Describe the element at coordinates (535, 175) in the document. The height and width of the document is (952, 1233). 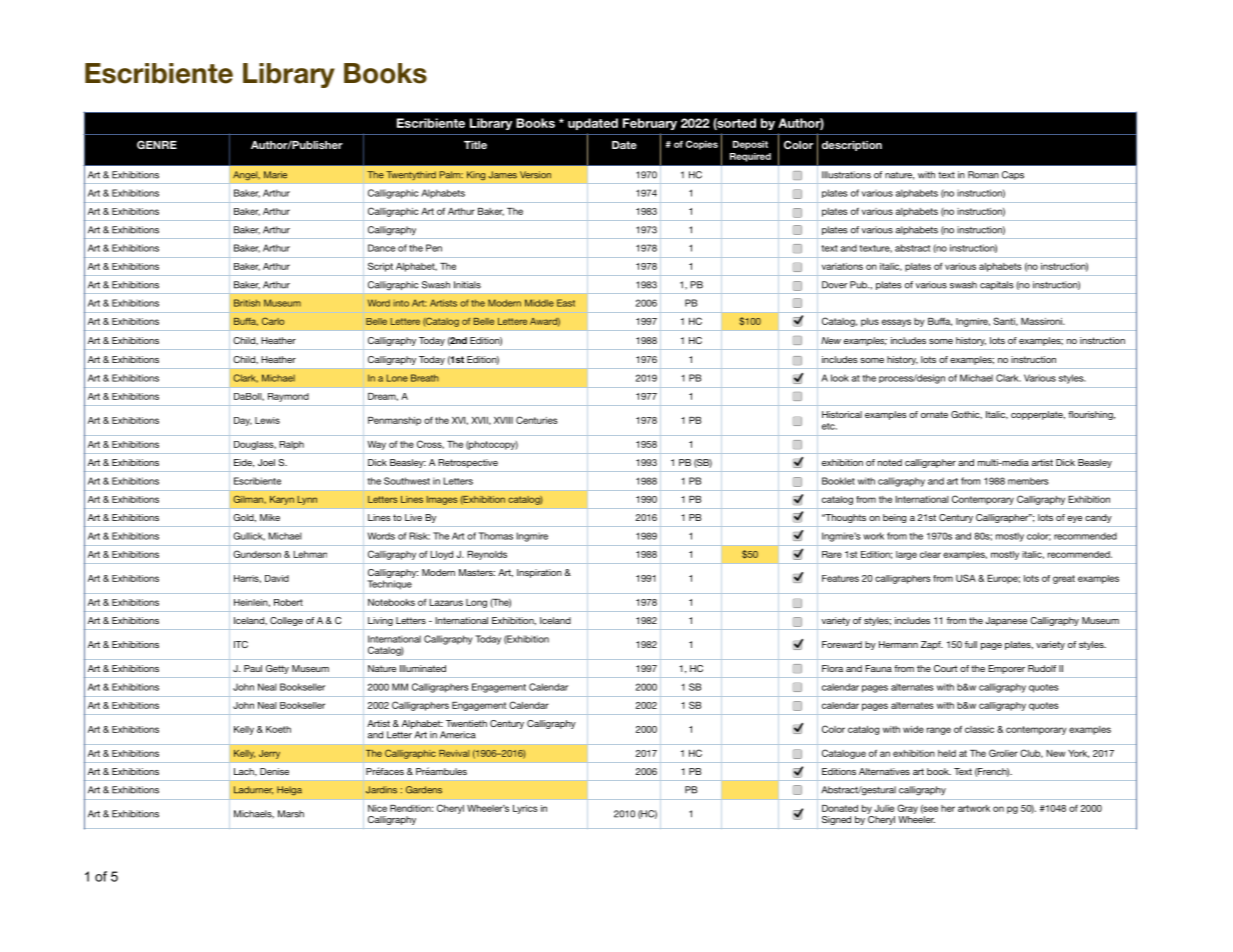
I see `Version` at that location.
